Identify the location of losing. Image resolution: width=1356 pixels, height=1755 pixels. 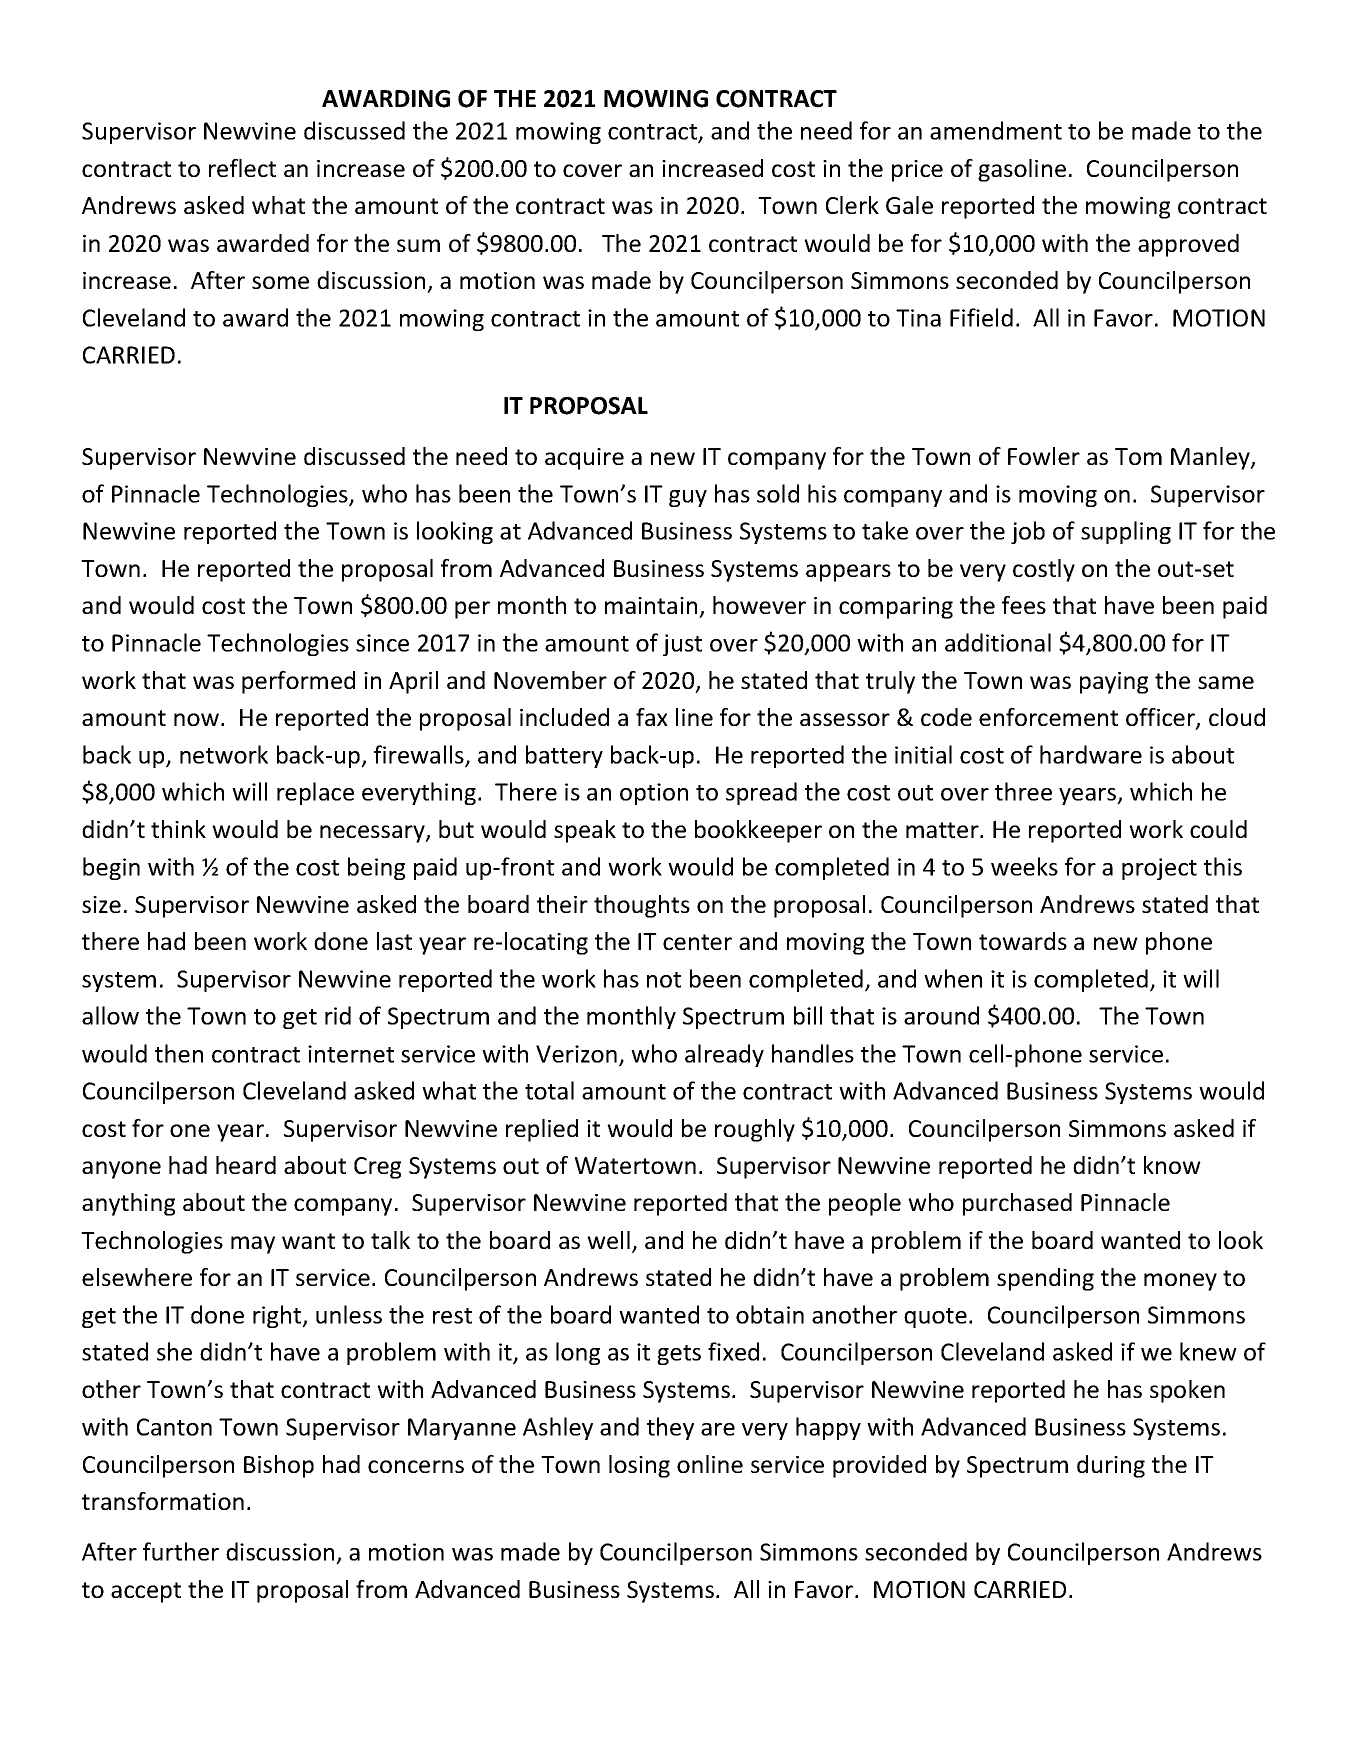
(639, 1466).
